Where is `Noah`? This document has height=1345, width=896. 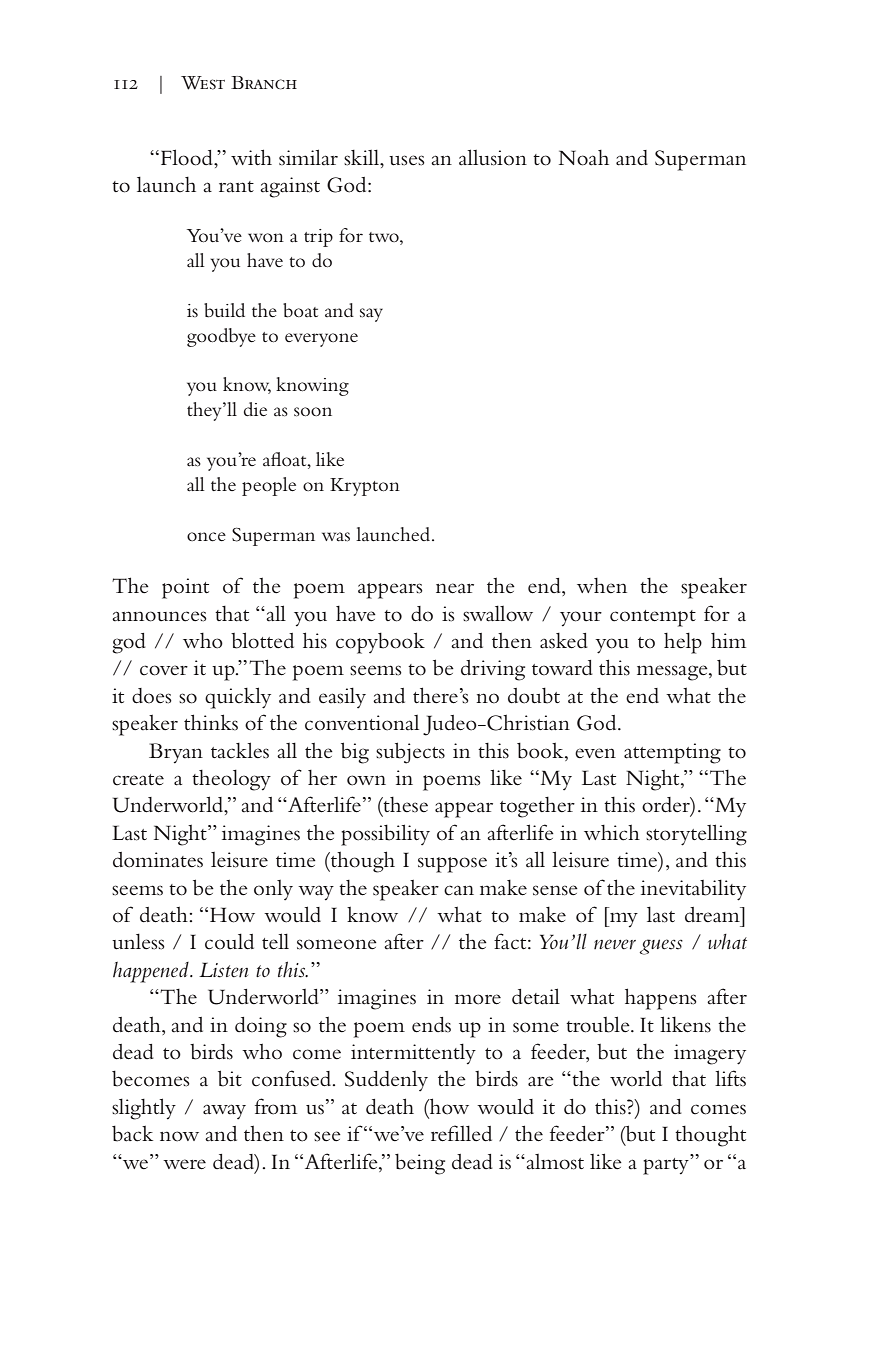 Noah is located at coordinates (584, 158).
